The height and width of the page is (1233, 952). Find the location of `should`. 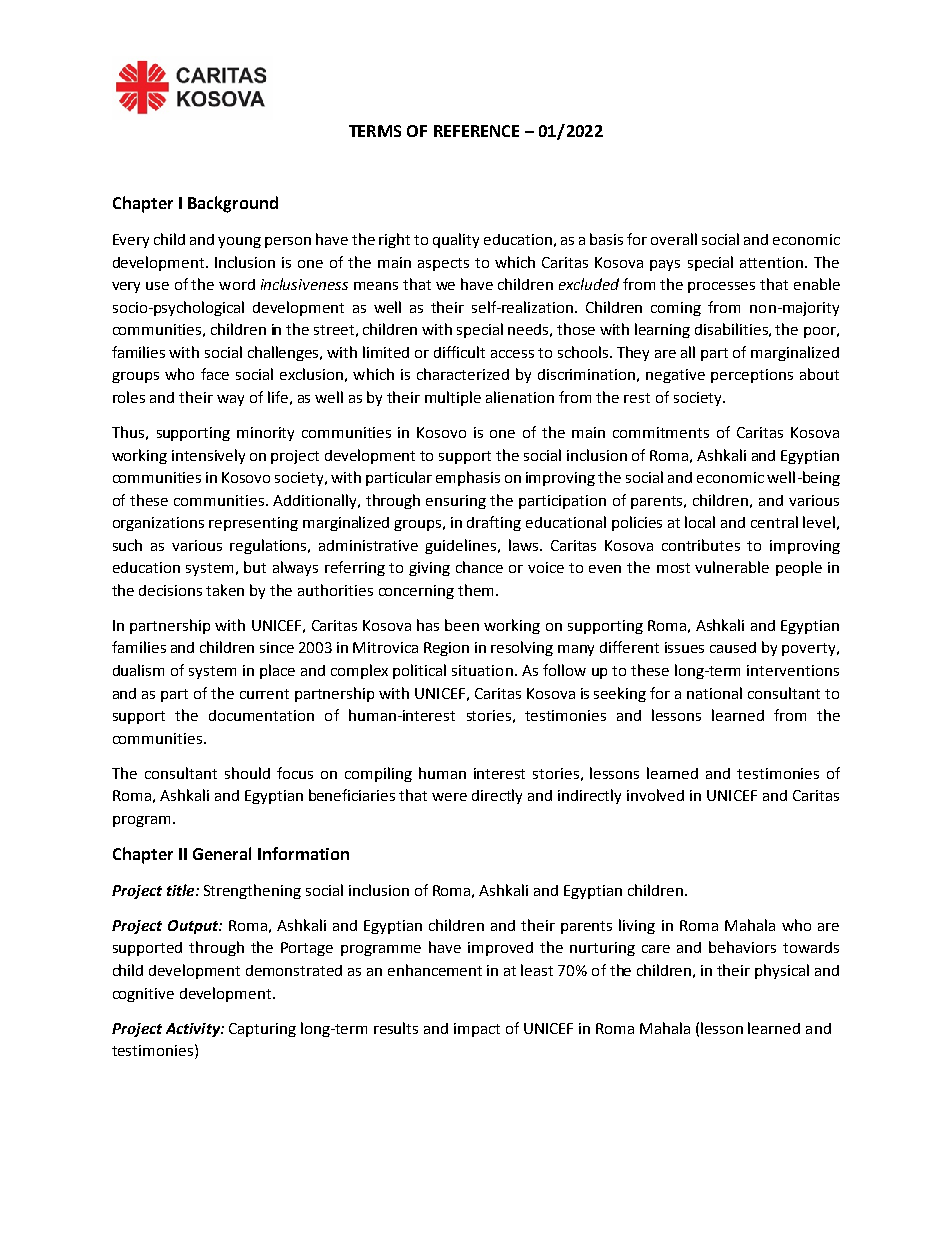

should is located at coordinates (247, 773).
